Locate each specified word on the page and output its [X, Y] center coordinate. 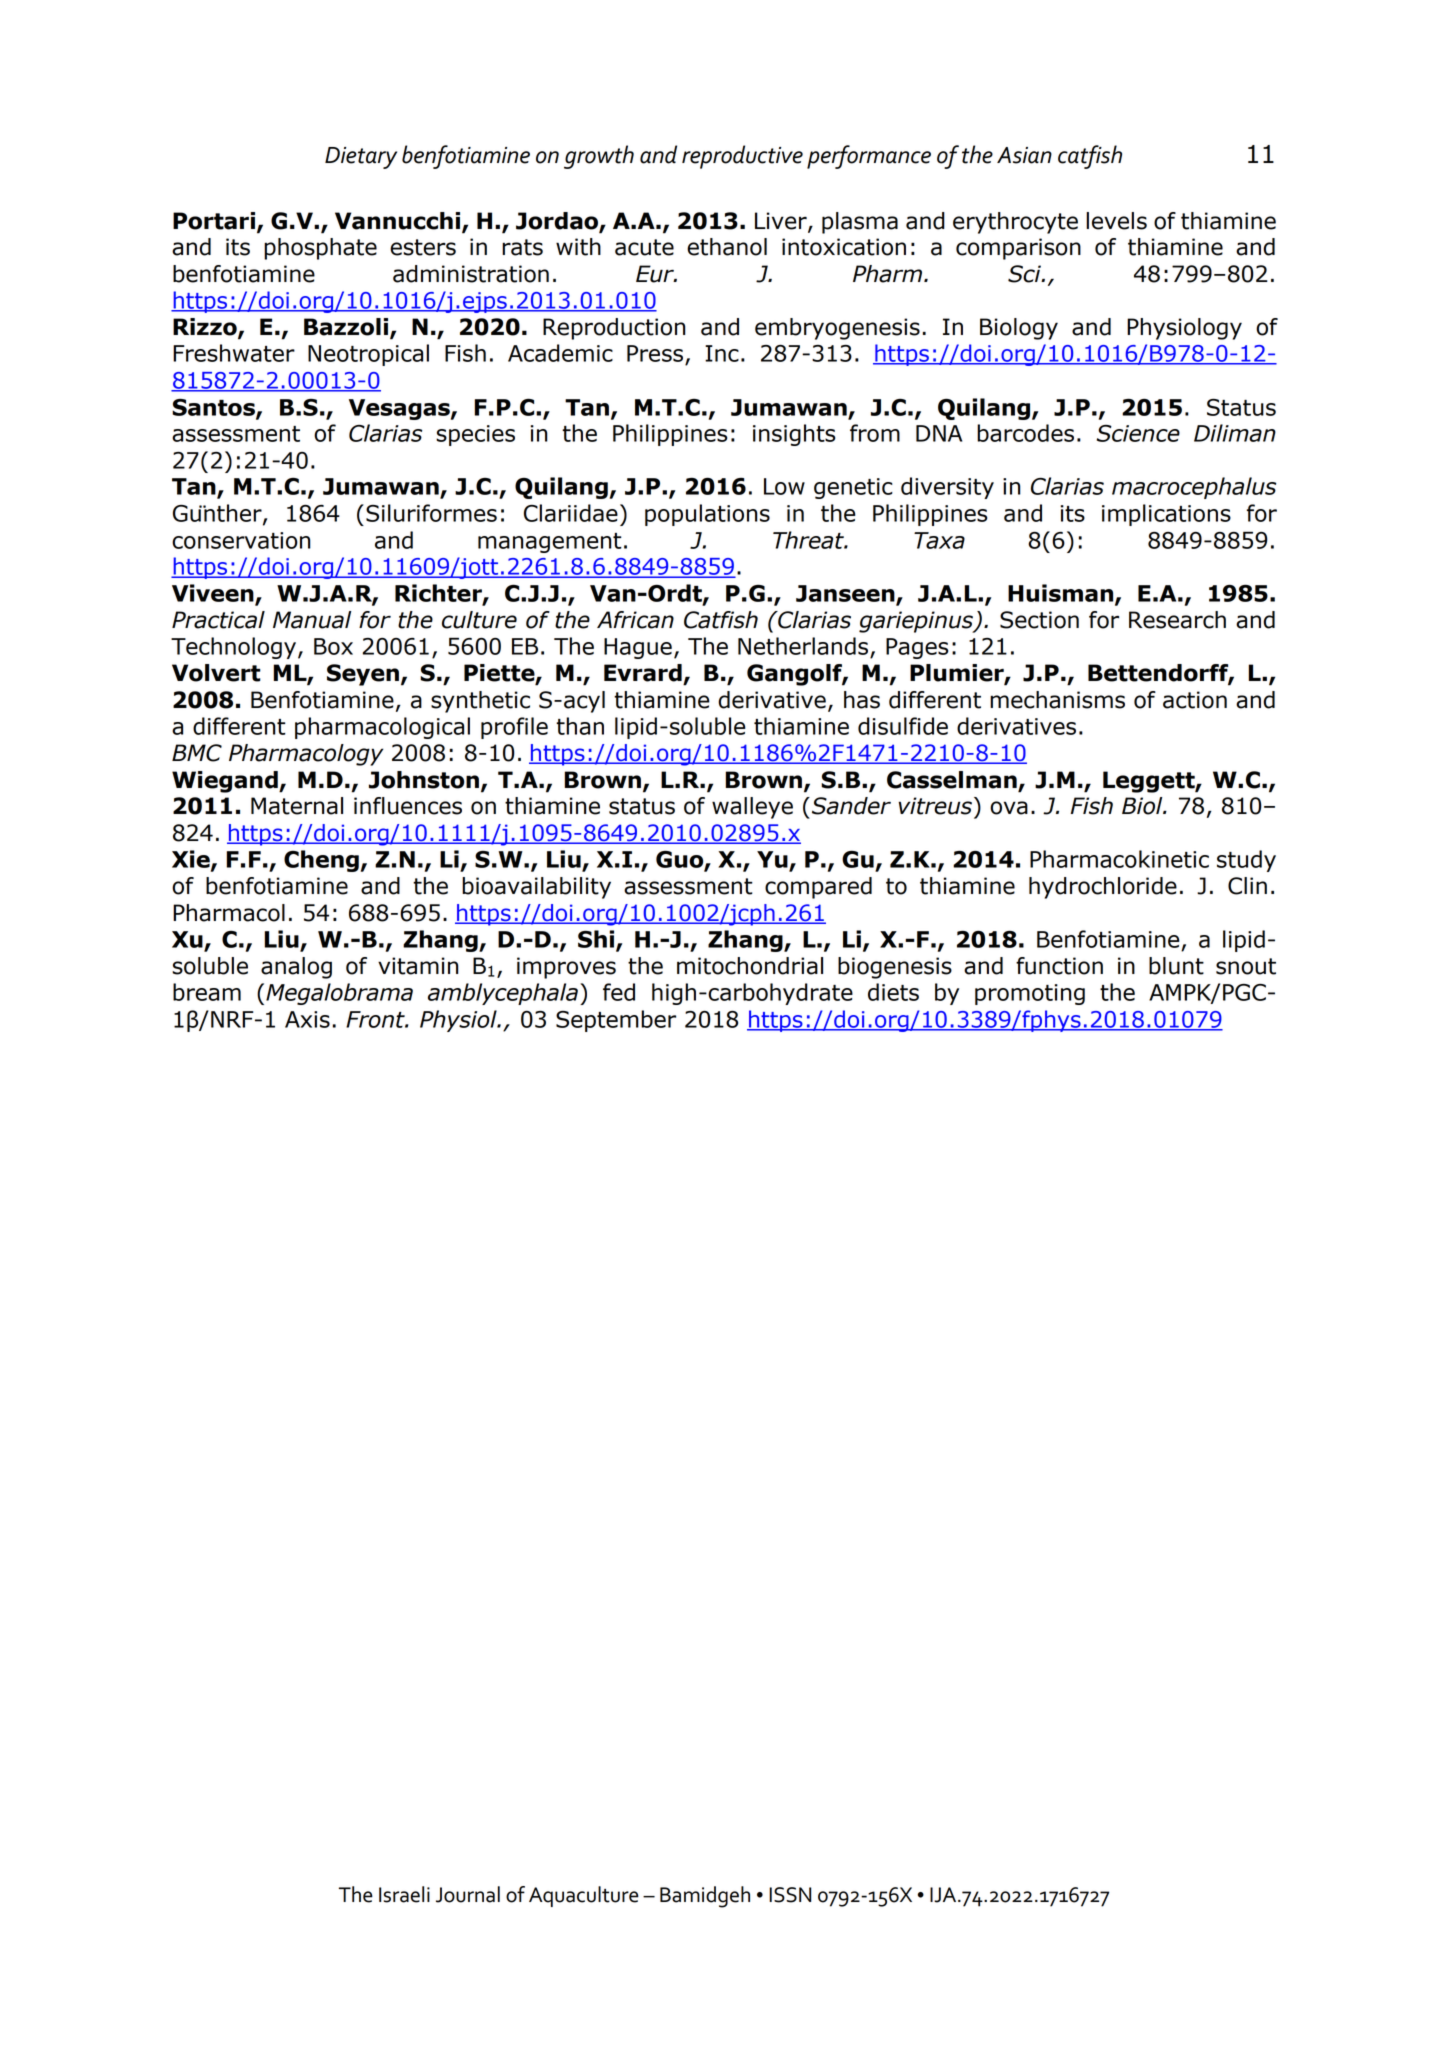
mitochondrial [750, 966]
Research [1177, 620]
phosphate [320, 249]
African [635, 620]
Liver [782, 222]
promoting [1030, 994]
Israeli [404, 1894]
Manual [312, 620]
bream [207, 992]
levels [1116, 221]
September [616, 1021]
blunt [1176, 966]
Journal [468, 1894]
